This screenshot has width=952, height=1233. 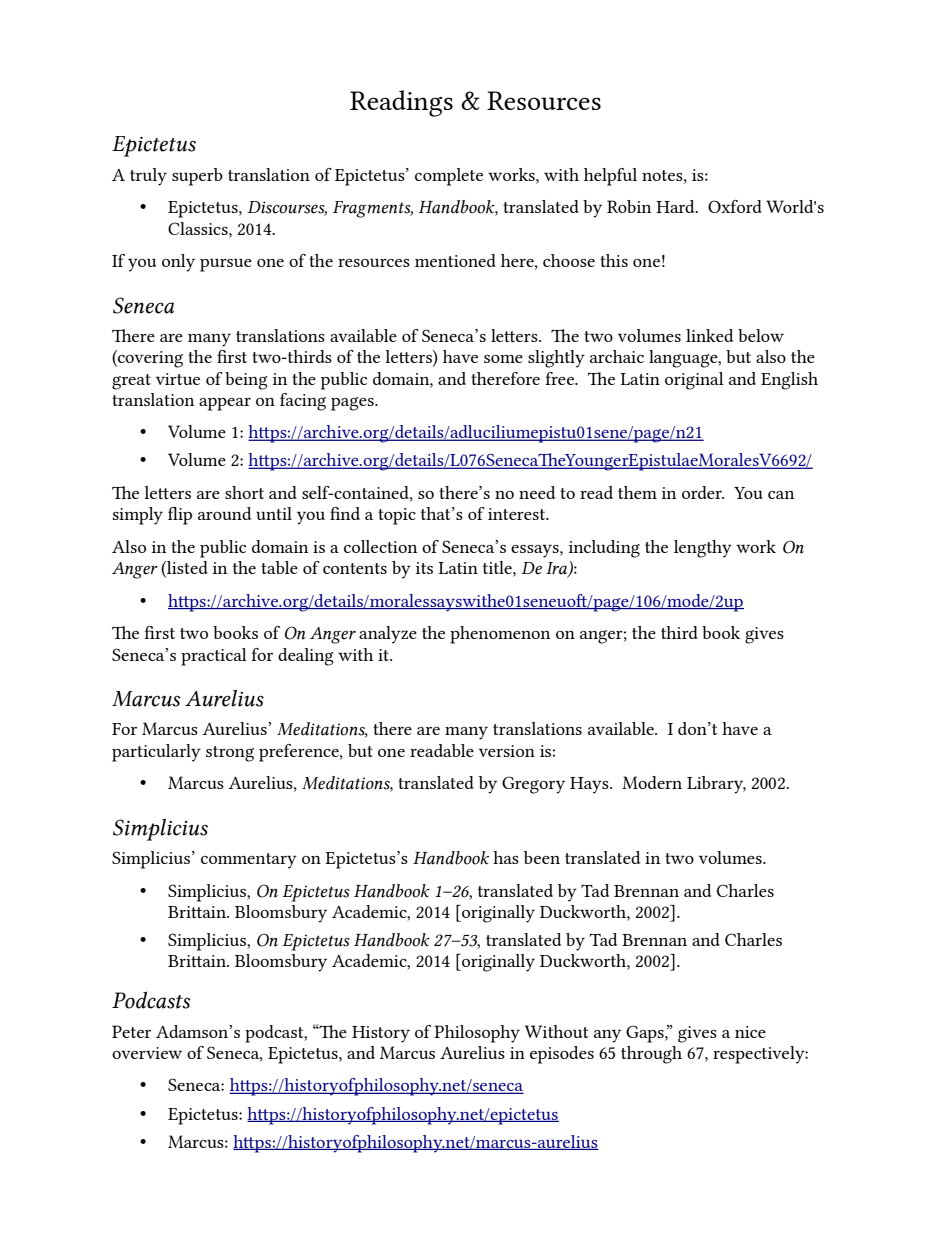 I want to click on practical, so click(x=214, y=657).
